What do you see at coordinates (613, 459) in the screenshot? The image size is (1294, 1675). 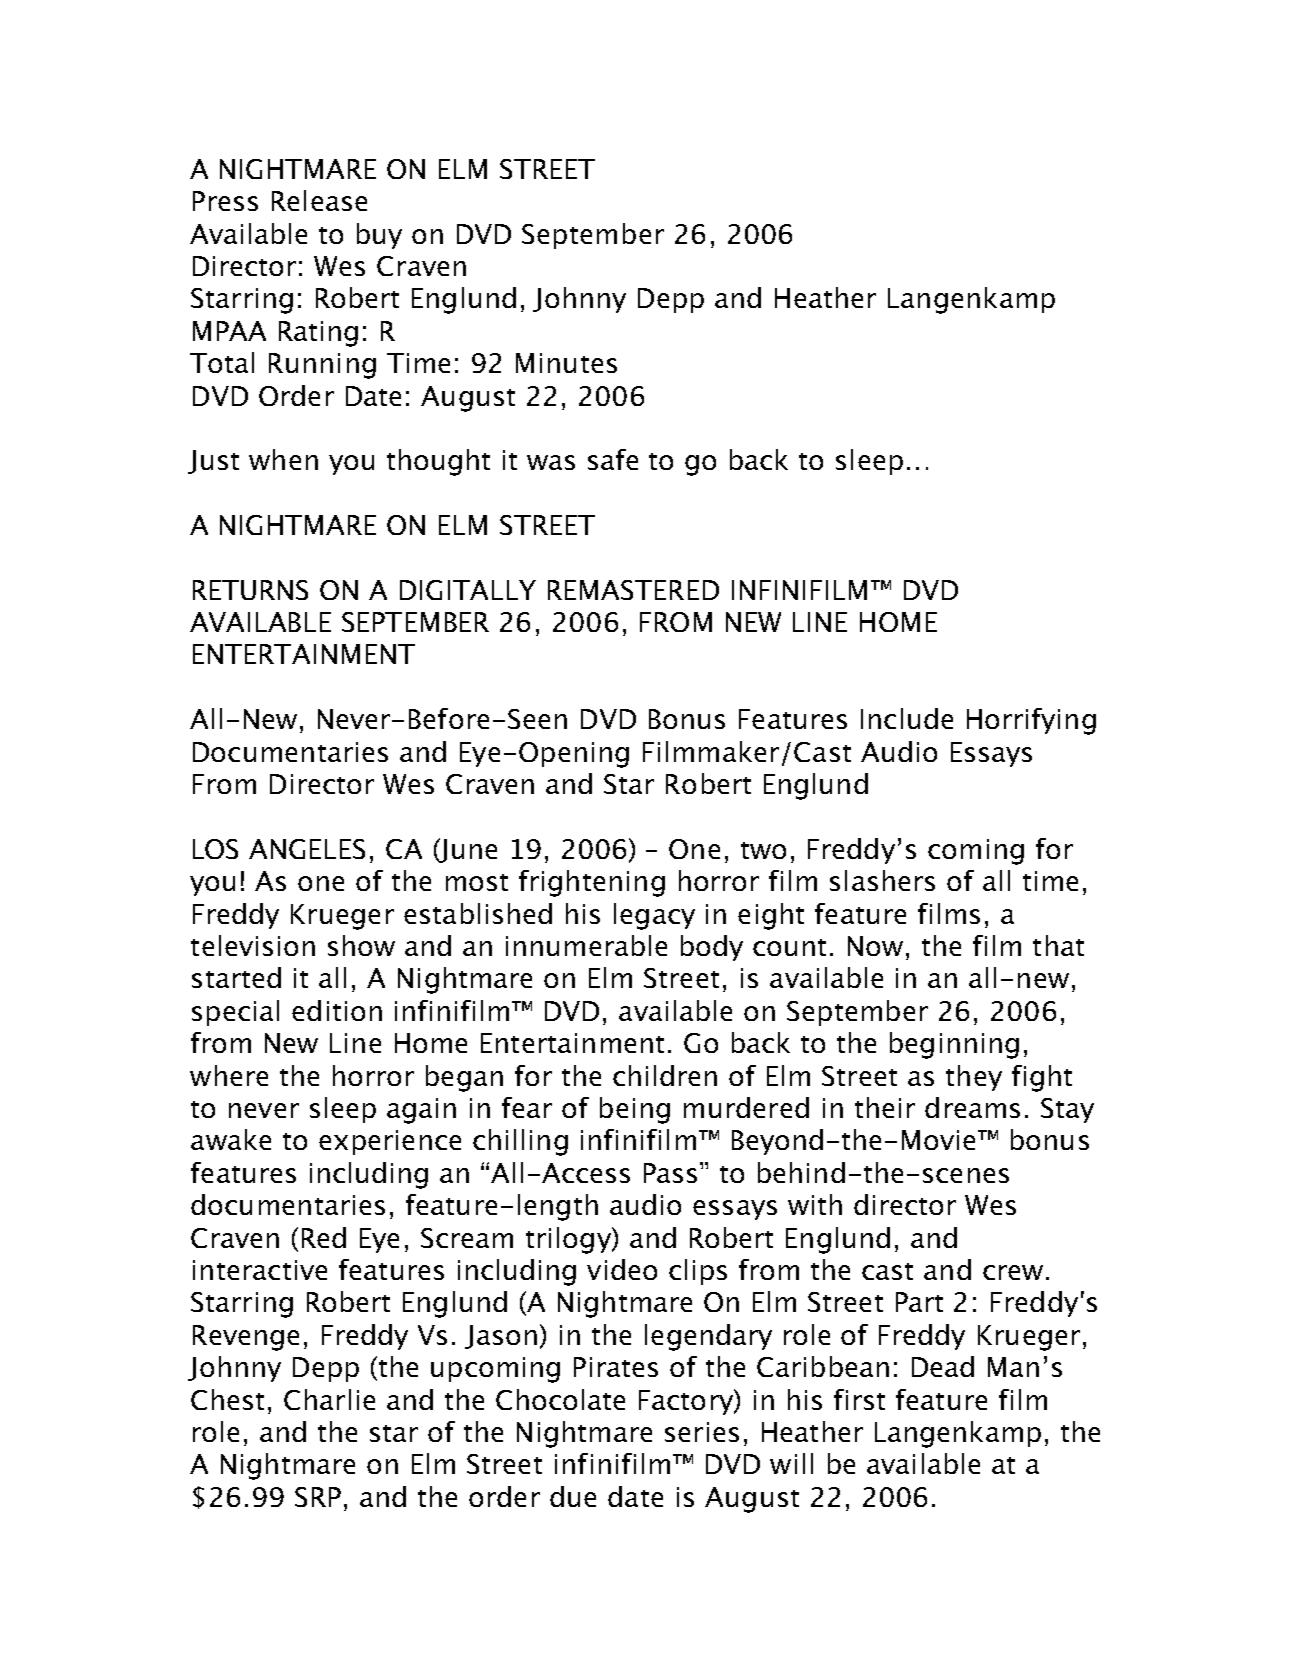 I see `safe` at bounding box center [613, 459].
